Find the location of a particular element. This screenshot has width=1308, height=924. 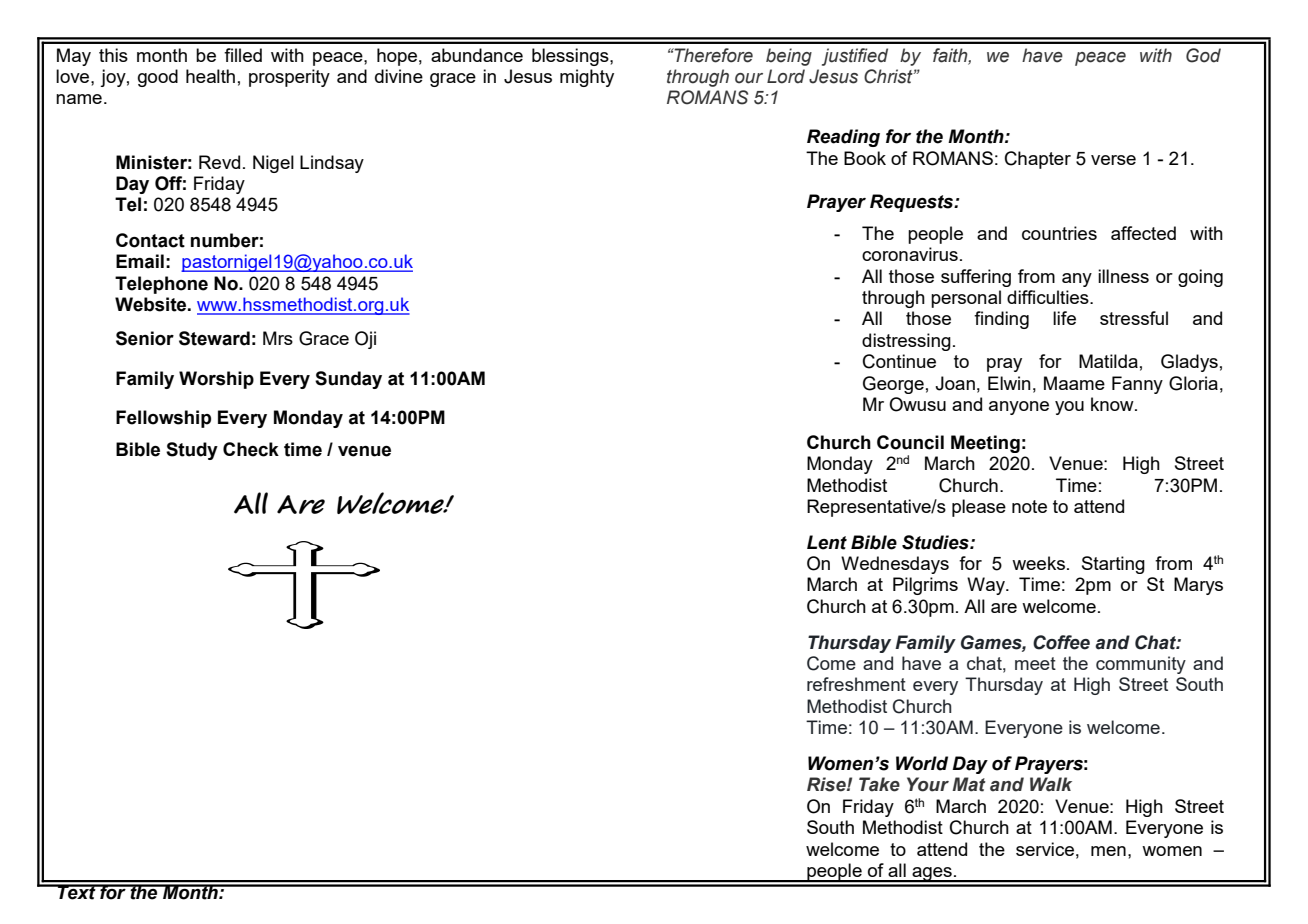

Coffee is located at coordinates (1061, 642).
